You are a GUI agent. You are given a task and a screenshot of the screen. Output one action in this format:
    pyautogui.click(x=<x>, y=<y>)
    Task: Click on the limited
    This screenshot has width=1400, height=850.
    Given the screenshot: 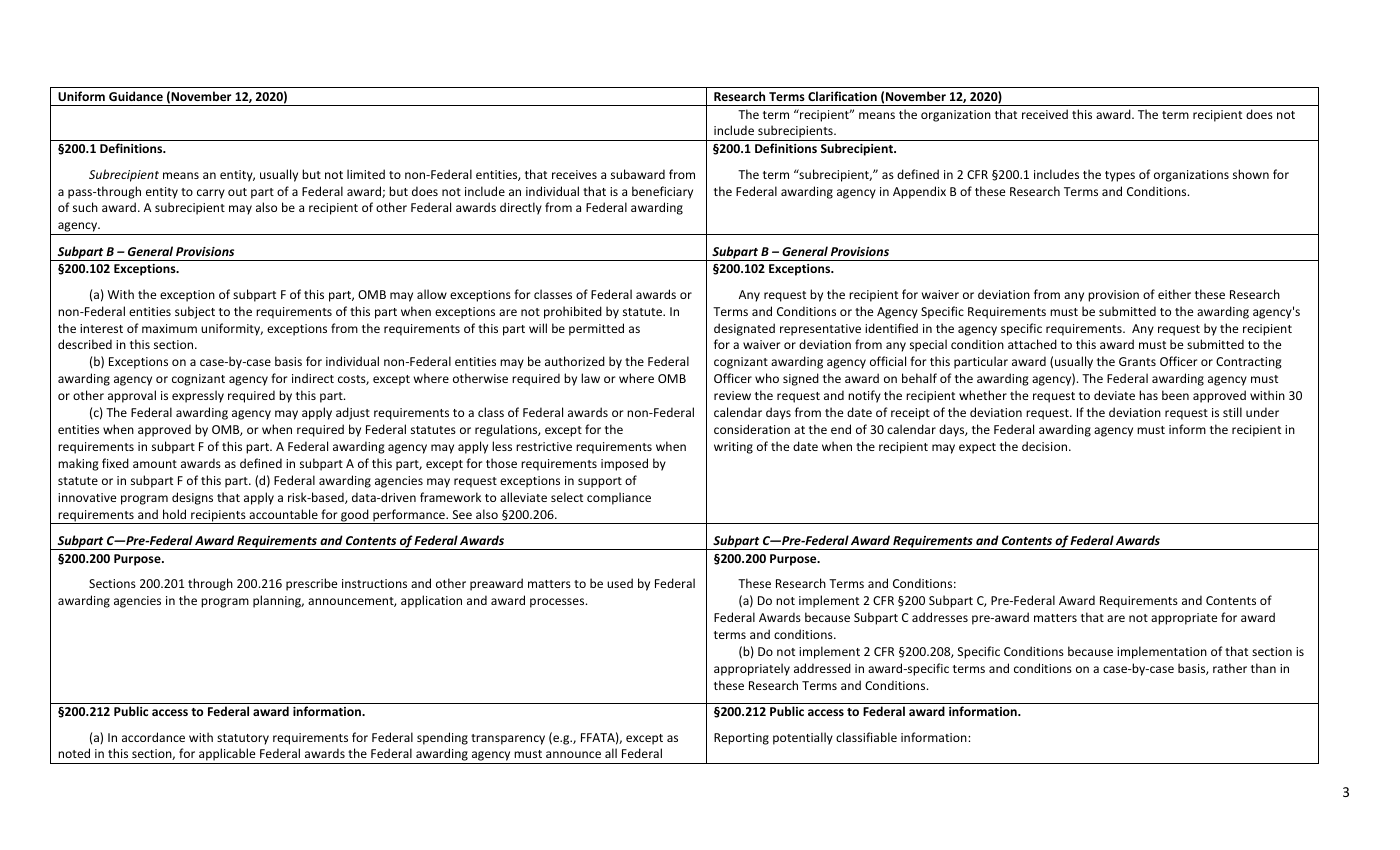 What is the action you would take?
    pyautogui.click(x=366, y=174)
